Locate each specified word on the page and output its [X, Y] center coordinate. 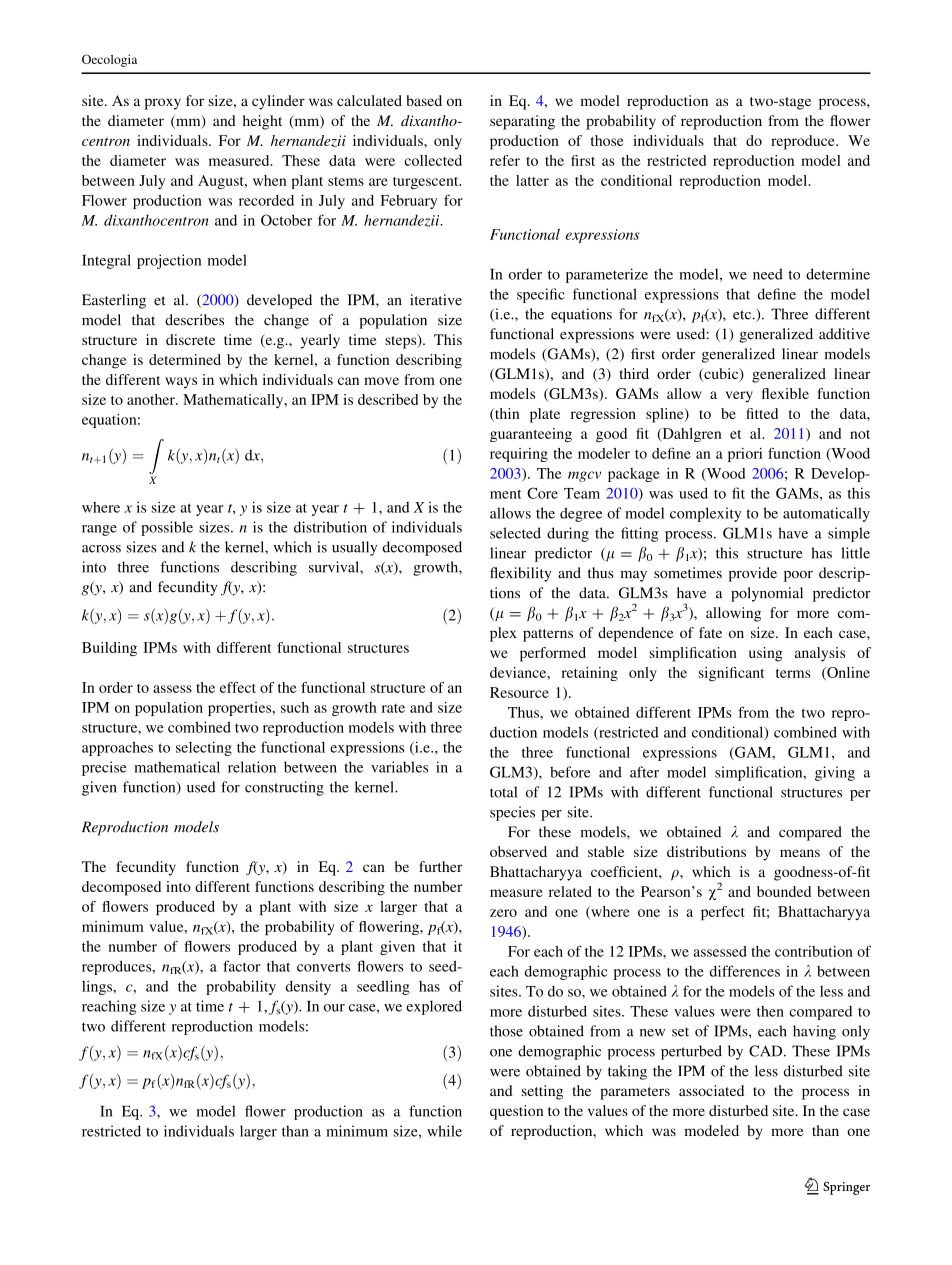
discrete [190, 339]
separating [522, 122]
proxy [163, 104]
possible [167, 528]
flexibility [520, 574]
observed [518, 851]
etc [743, 315]
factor [241, 966]
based [424, 100]
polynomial [767, 594]
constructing [284, 788]
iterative [436, 300]
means [800, 853]
